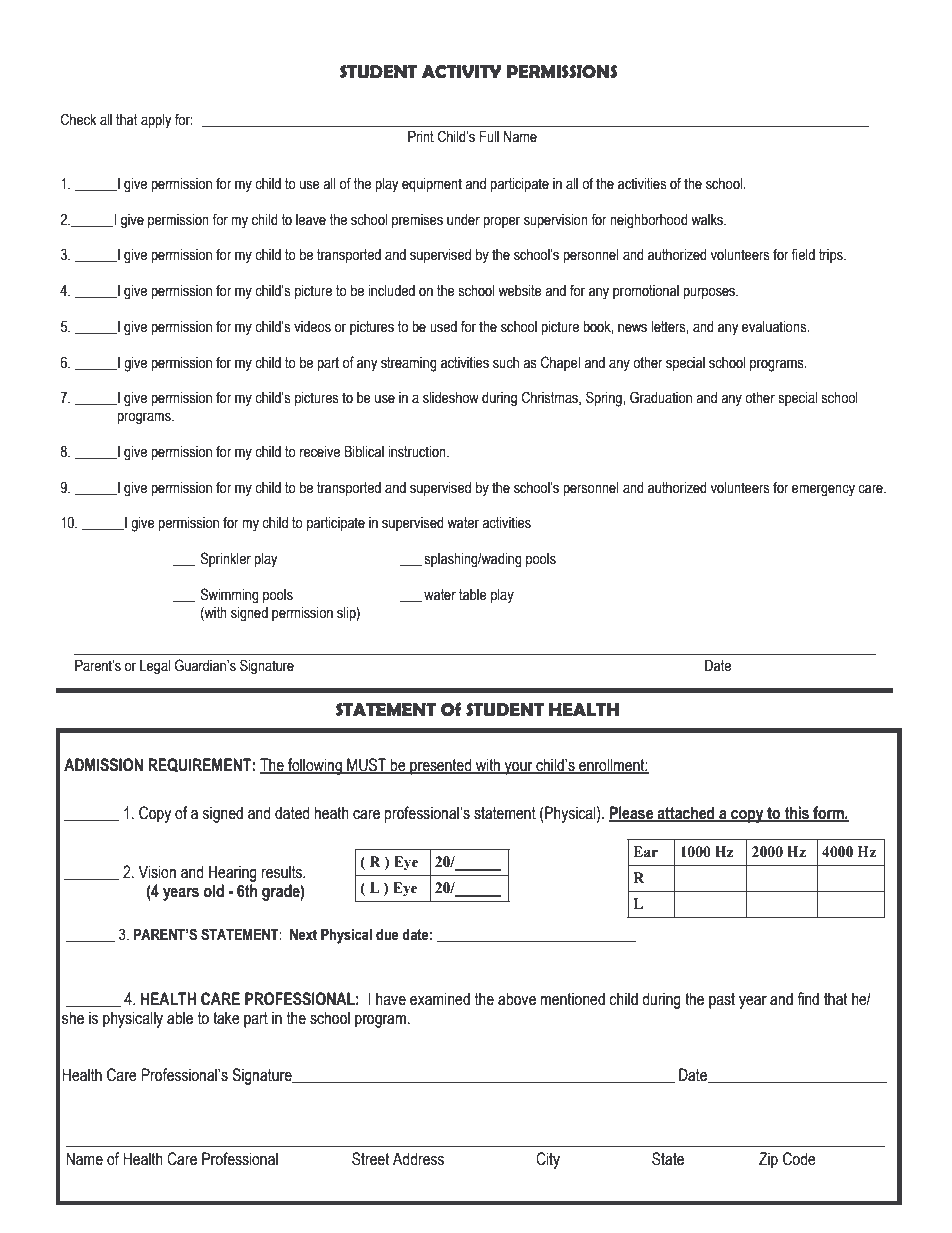 This screenshot has width=952, height=1233. I want to click on ADMISSION, so click(103, 765).
